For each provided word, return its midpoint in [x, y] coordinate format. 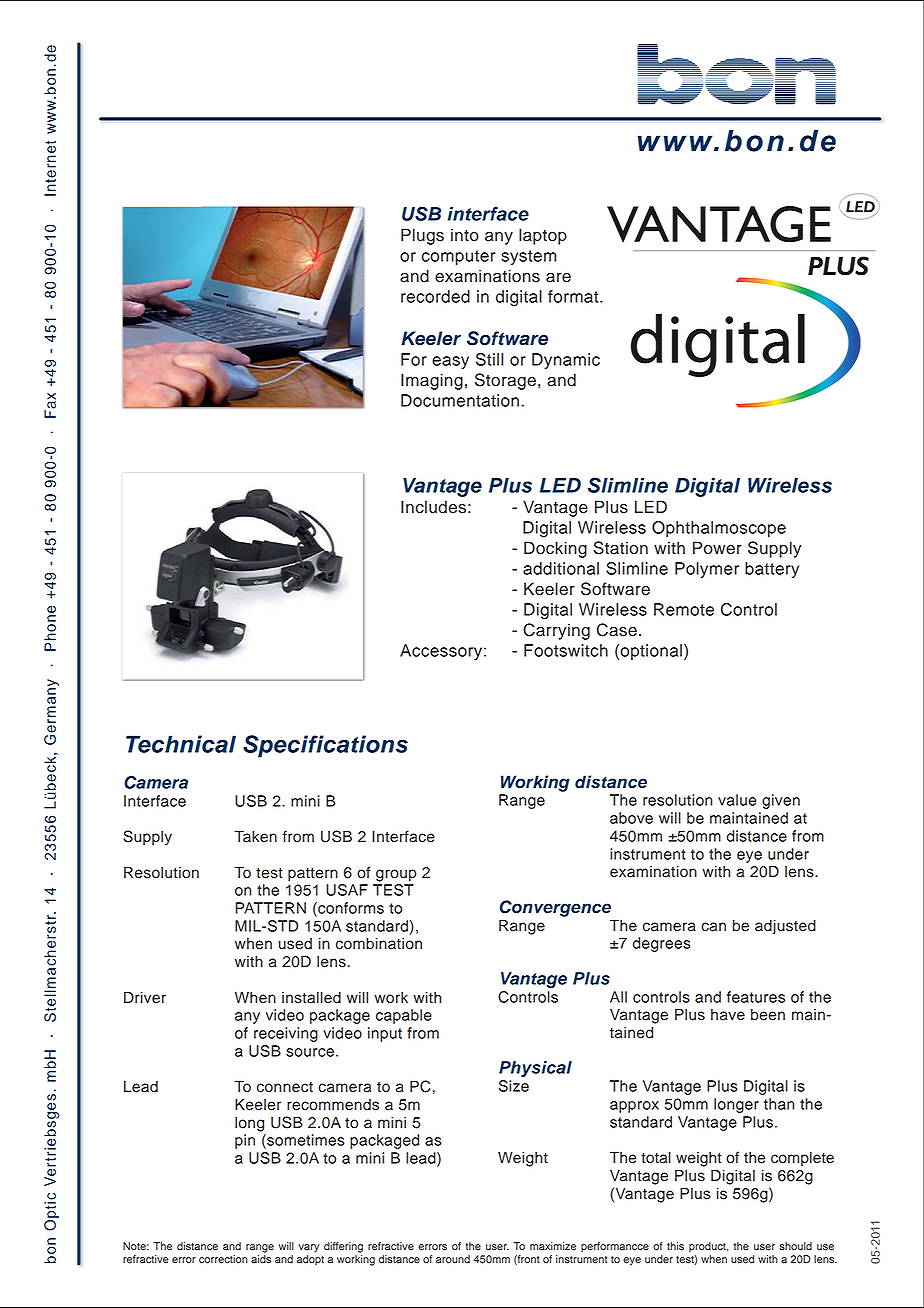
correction [223, 1259]
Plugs [422, 236]
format [574, 296]
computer [458, 257]
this [675, 1246]
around [453, 1259]
